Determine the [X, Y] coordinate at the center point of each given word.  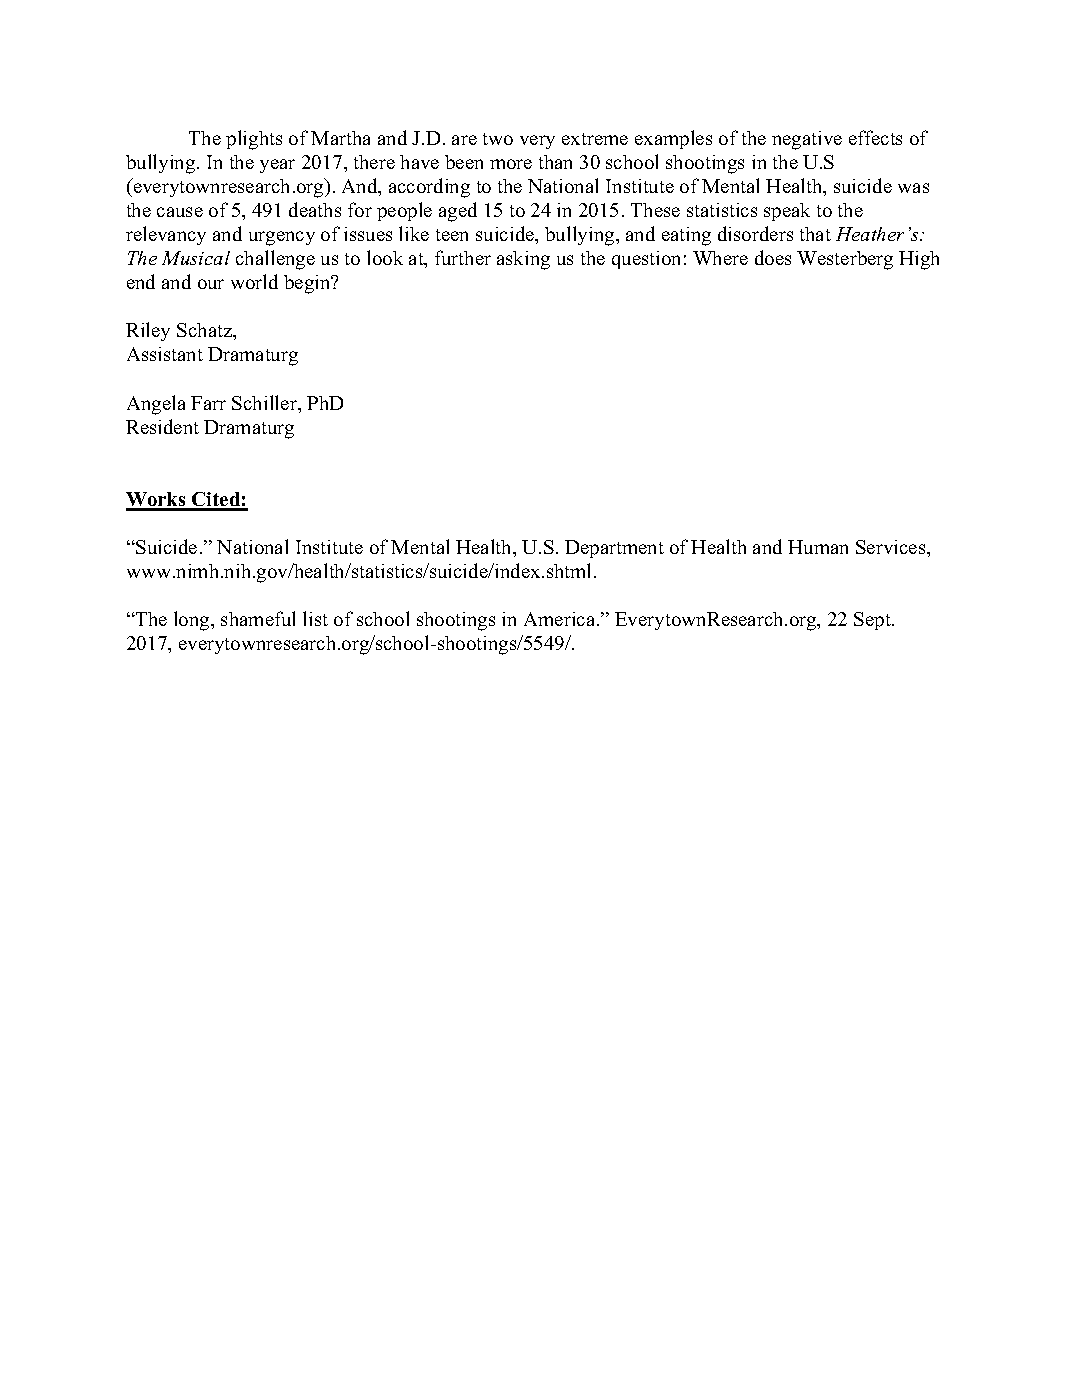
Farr [208, 403]
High [919, 260]
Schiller [266, 404]
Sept [873, 621]
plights [254, 140]
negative [807, 140]
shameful [258, 618]
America [561, 619]
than [555, 162]
